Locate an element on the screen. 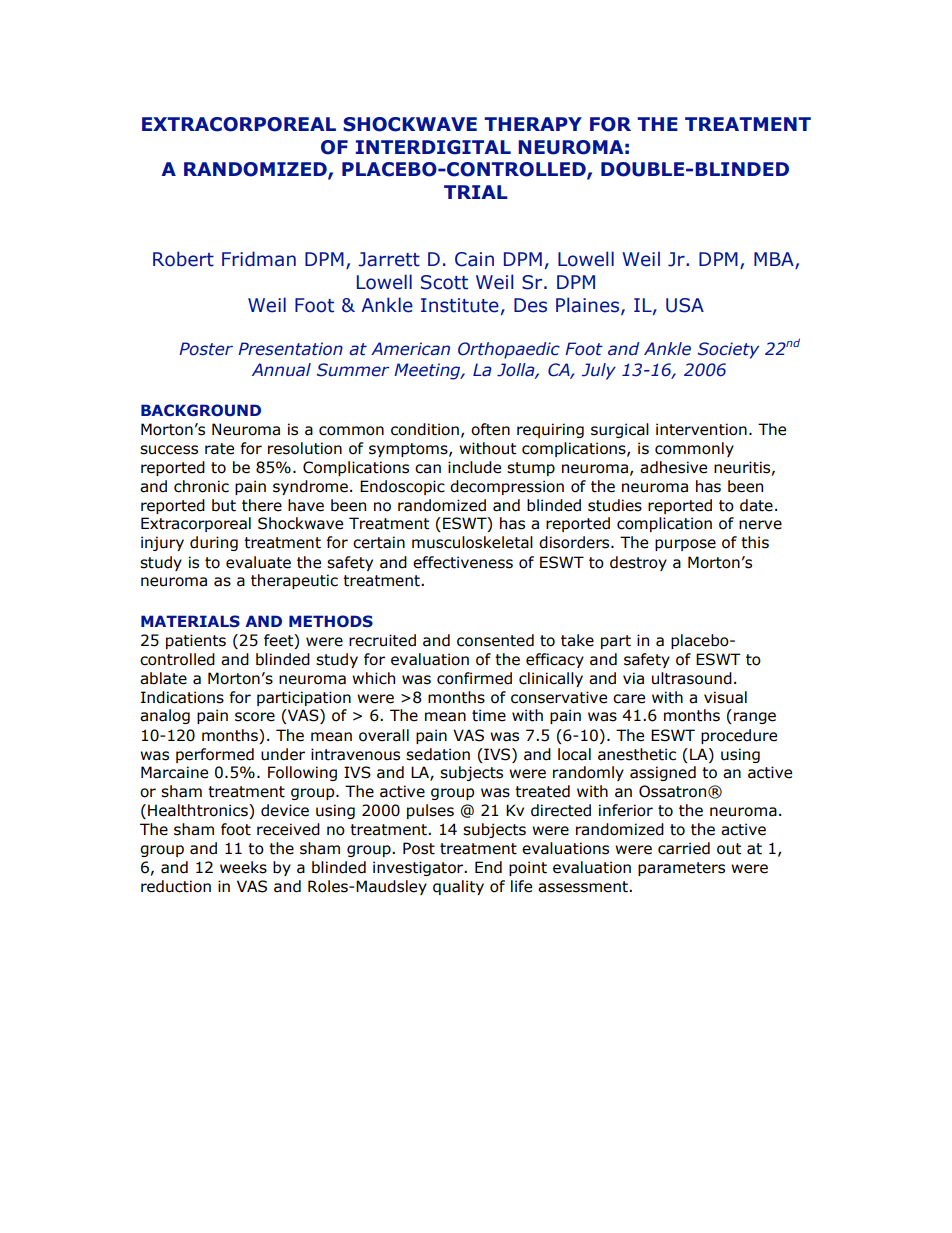 This screenshot has width=952, height=1233. decompression is located at coordinates (507, 487).
